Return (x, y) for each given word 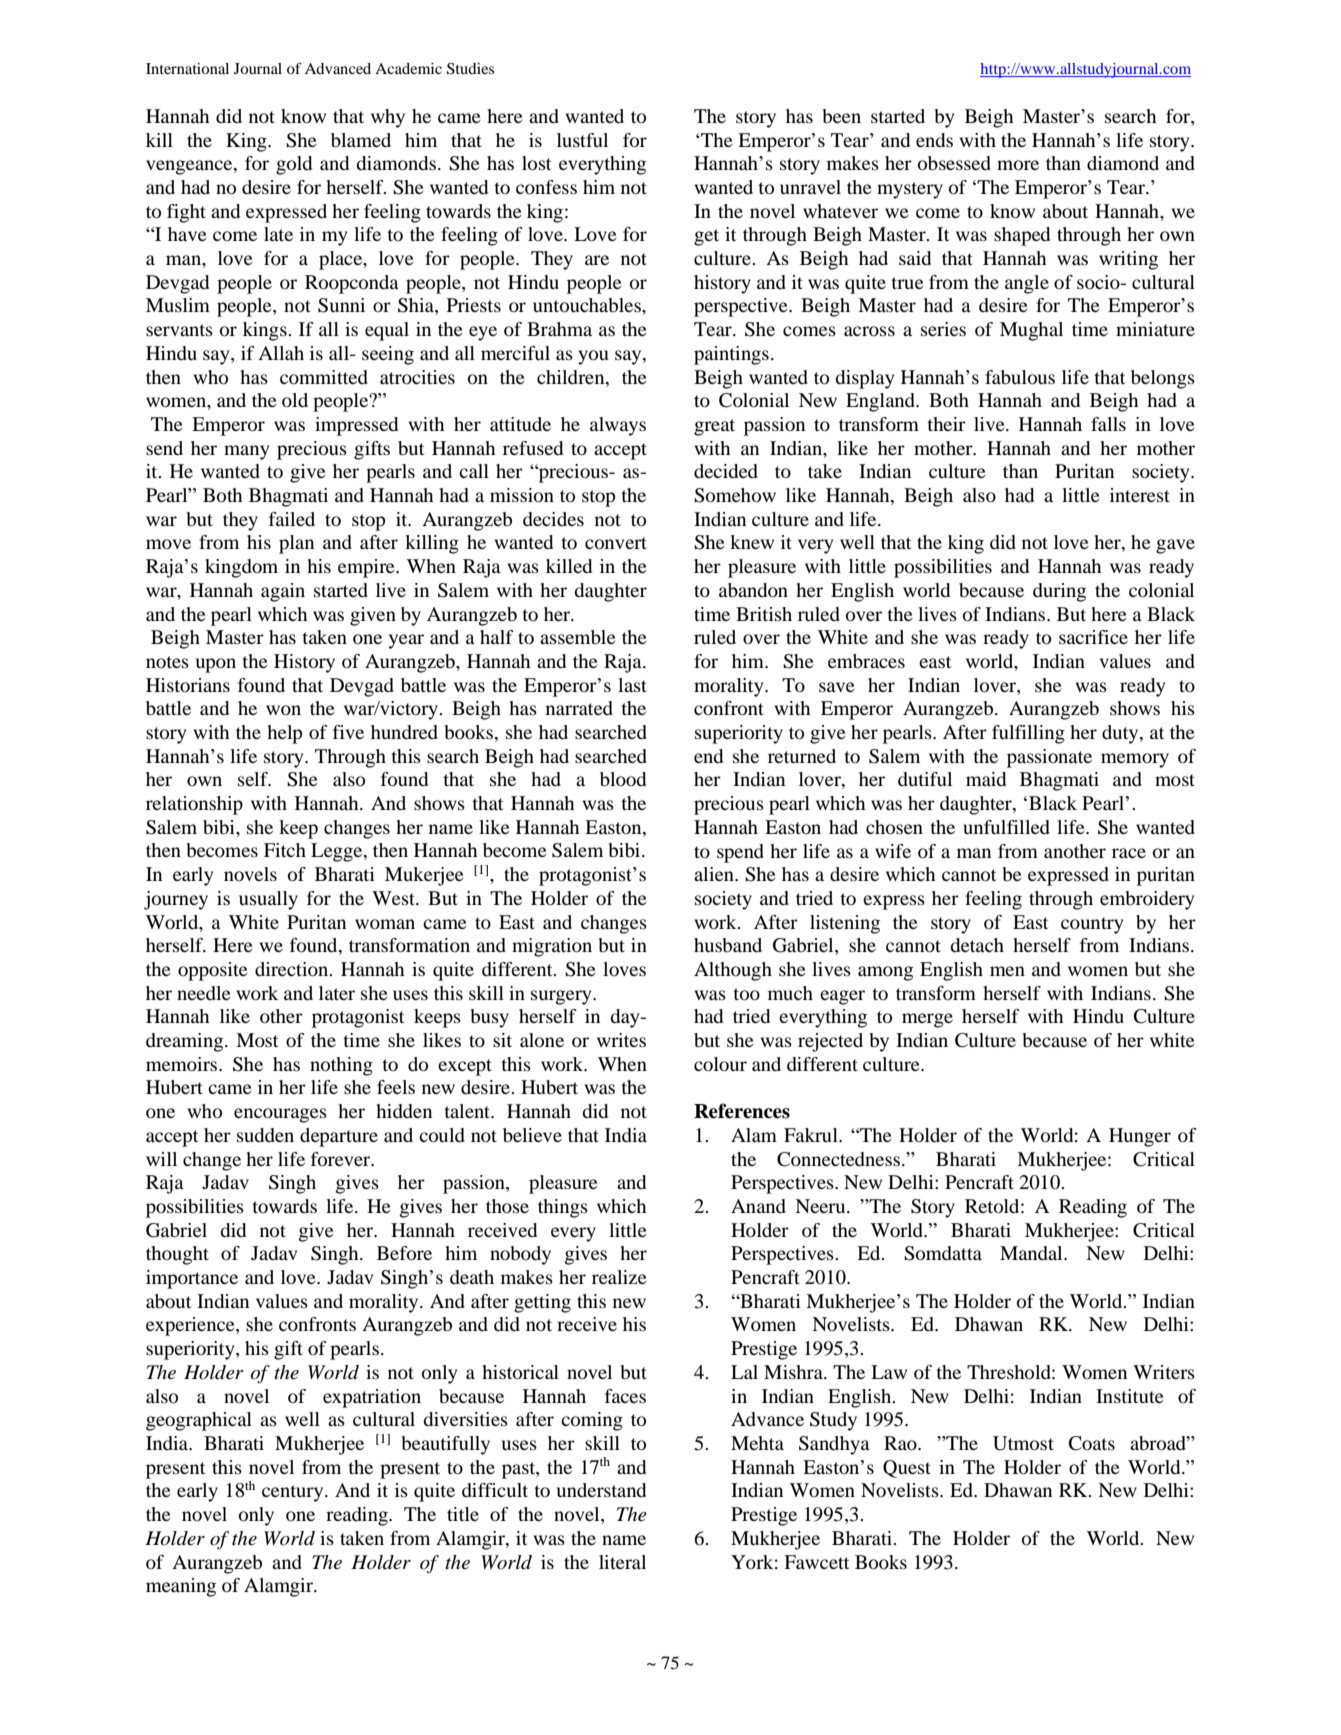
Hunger (1140, 1137)
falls (1108, 424)
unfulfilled (1006, 827)
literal (622, 1562)
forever (342, 1159)
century (294, 1493)
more (1018, 165)
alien (715, 874)
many (246, 452)
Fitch (285, 850)
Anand (758, 1206)
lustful (582, 140)
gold (294, 165)
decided (726, 471)
